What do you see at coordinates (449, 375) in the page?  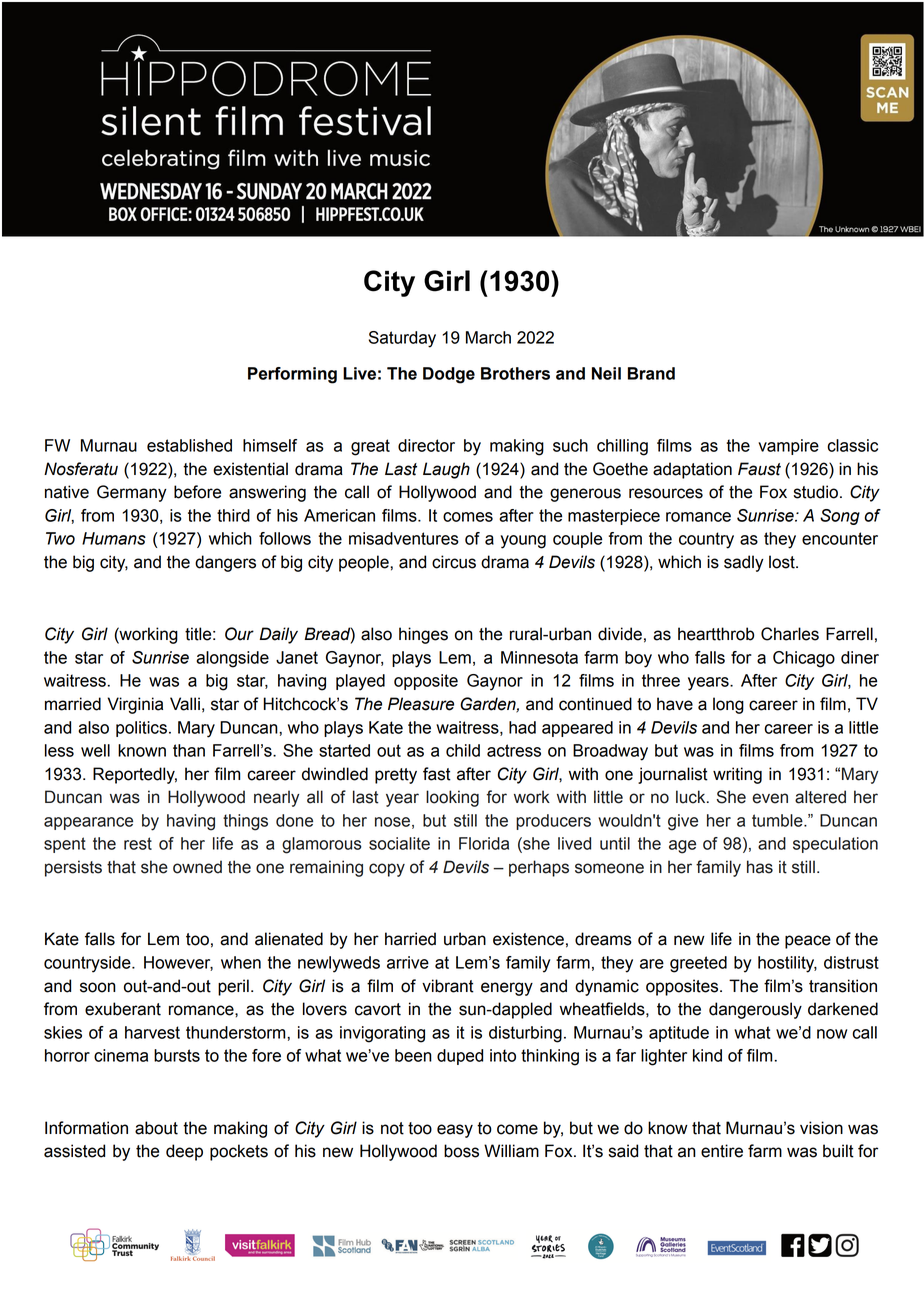 I see `Dodge` at bounding box center [449, 375].
